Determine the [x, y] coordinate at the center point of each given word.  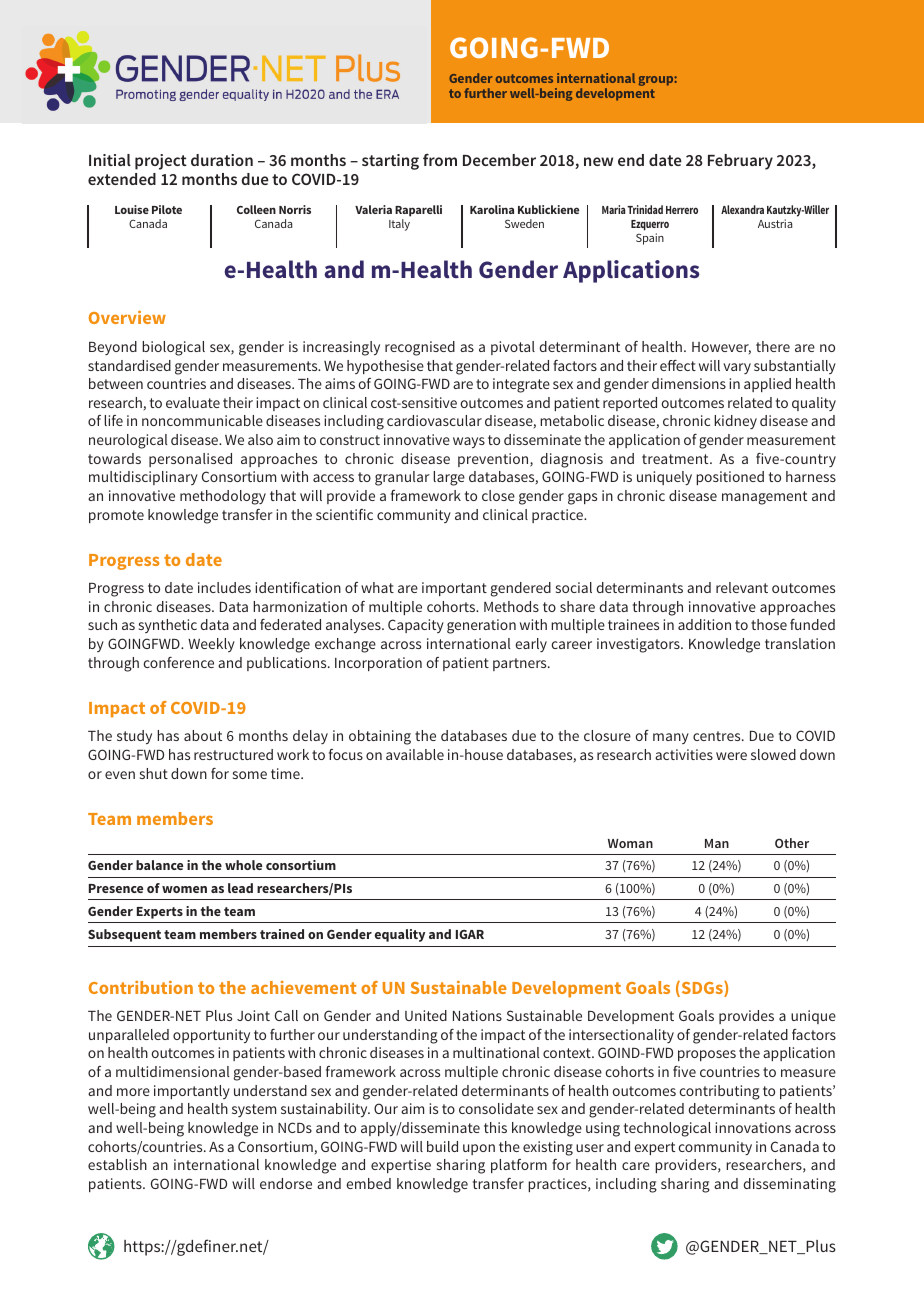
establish [117, 1164]
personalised [190, 460]
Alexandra [742, 209]
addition [704, 624]
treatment [676, 459]
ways [469, 442]
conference [178, 662]
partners [521, 664]
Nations [477, 1015]
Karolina [492, 209]
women [184, 889]
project [161, 162]
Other [792, 843]
